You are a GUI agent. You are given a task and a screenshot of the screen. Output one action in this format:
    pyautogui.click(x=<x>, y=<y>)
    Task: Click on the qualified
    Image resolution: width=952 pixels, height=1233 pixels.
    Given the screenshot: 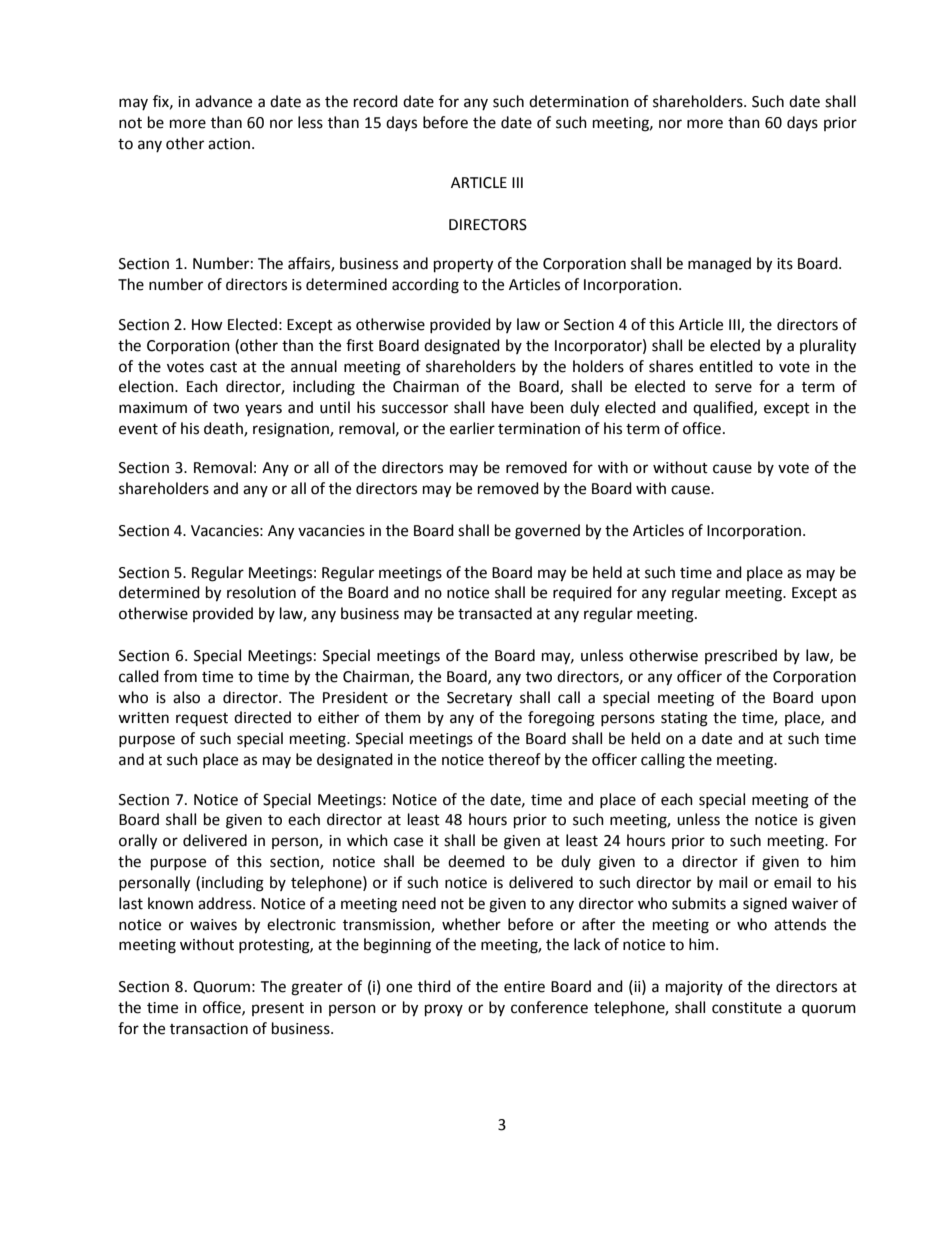 What is the action you would take?
    pyautogui.click(x=724, y=408)
